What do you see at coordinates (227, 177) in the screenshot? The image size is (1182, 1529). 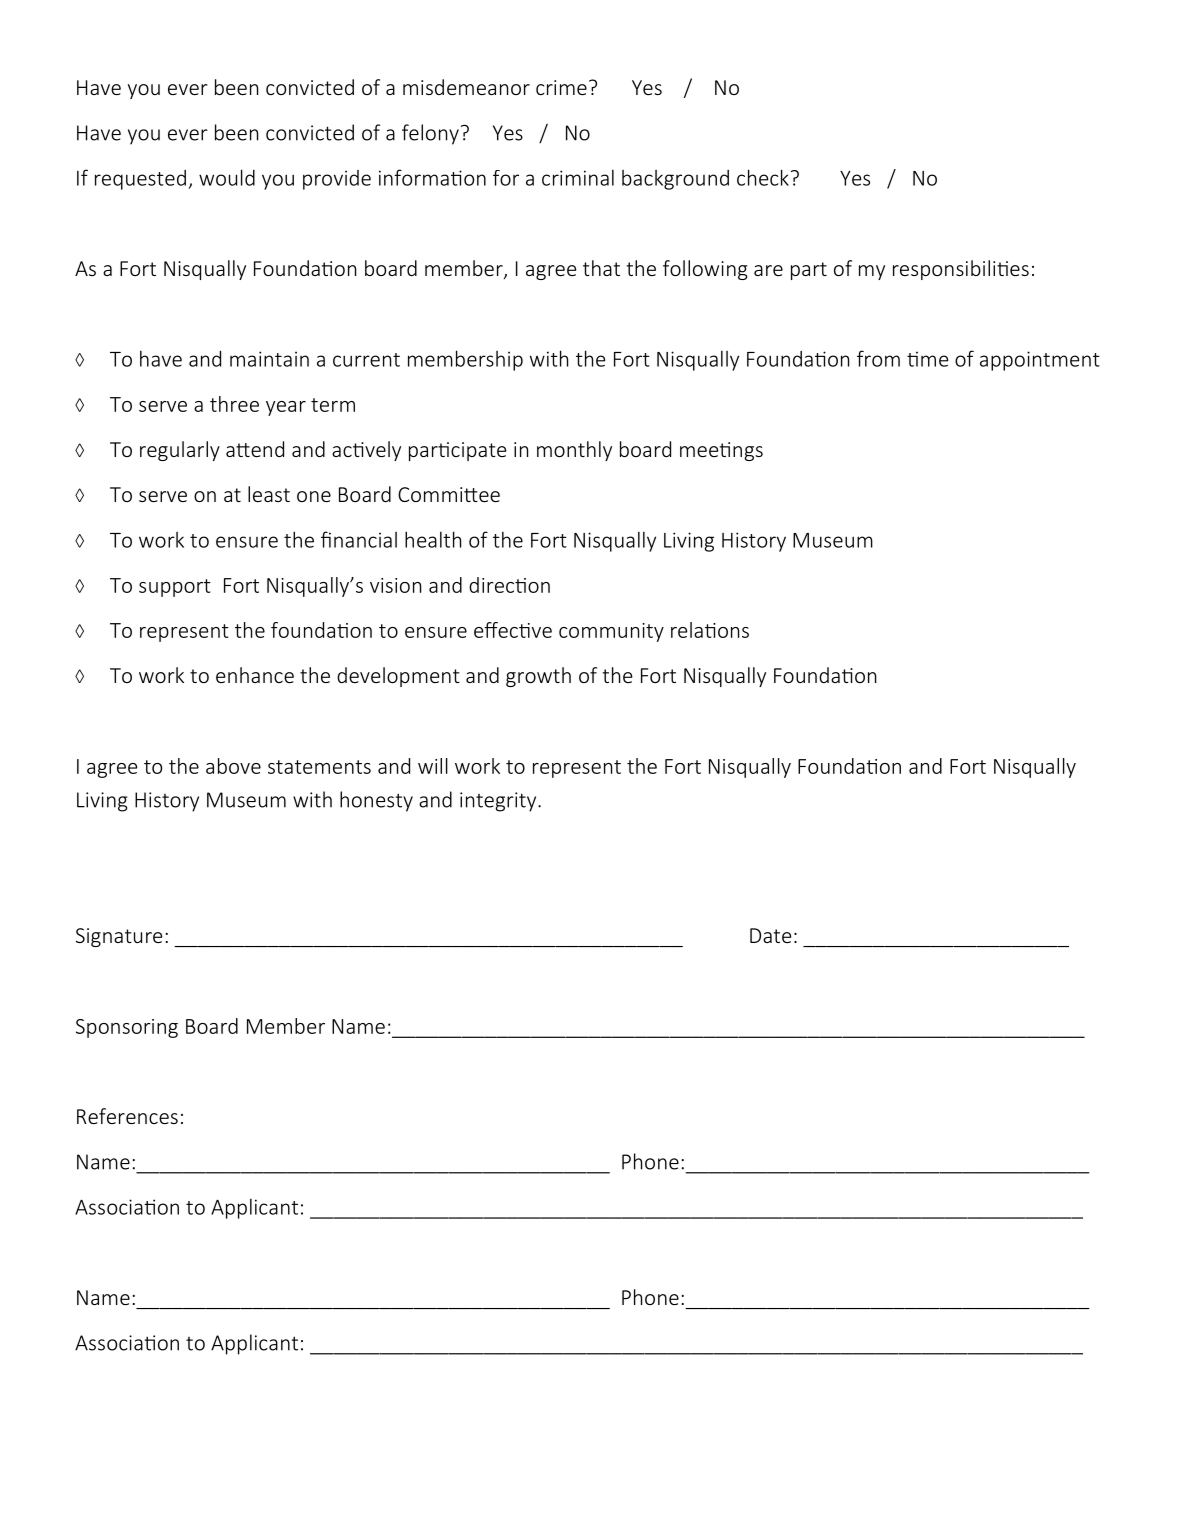 I see `would` at bounding box center [227, 177].
